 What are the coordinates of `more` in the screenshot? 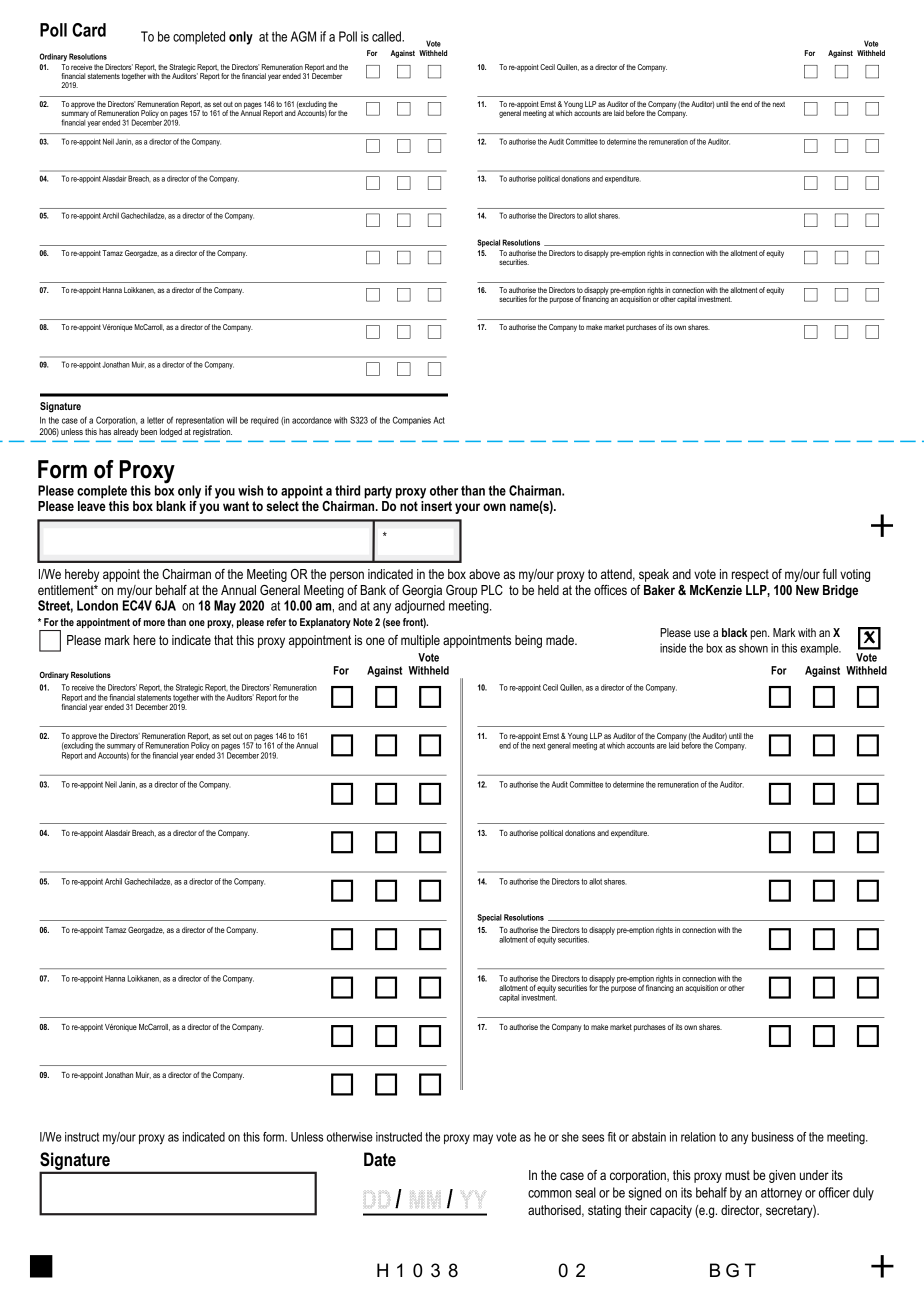 It's located at (154, 623).
